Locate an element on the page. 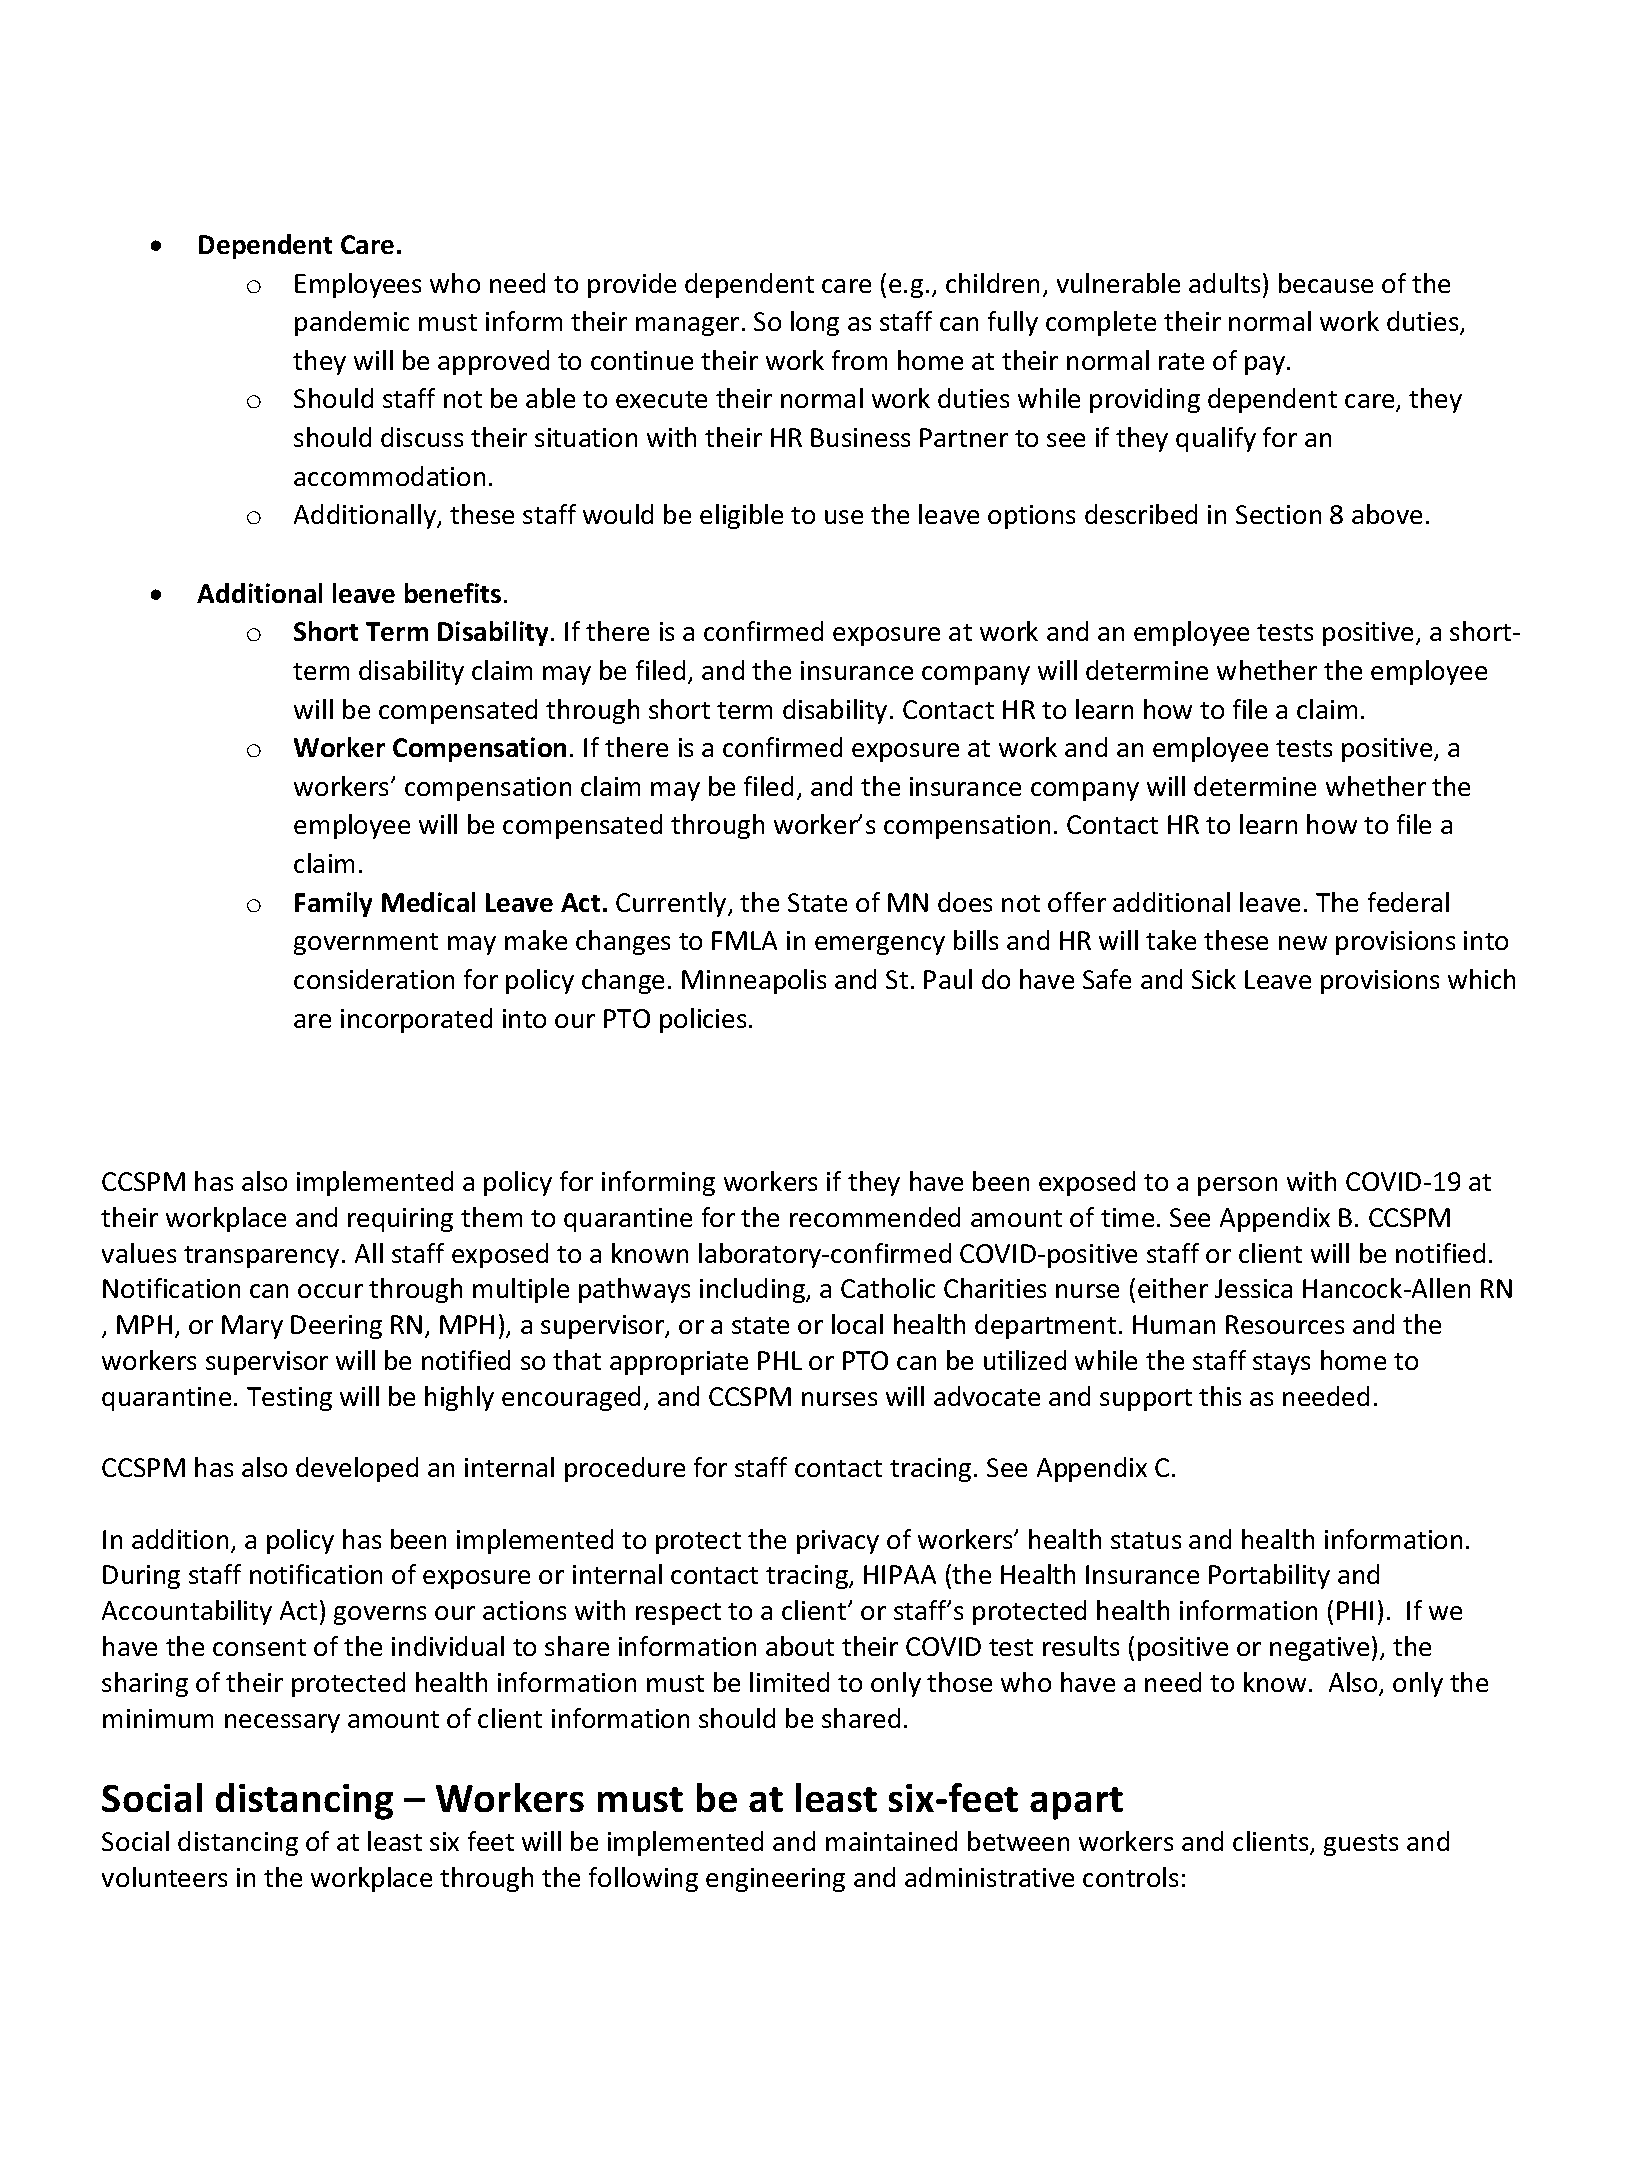 Image resolution: width=1630 pixels, height=2176 pixels. guests is located at coordinates (1361, 1845).
